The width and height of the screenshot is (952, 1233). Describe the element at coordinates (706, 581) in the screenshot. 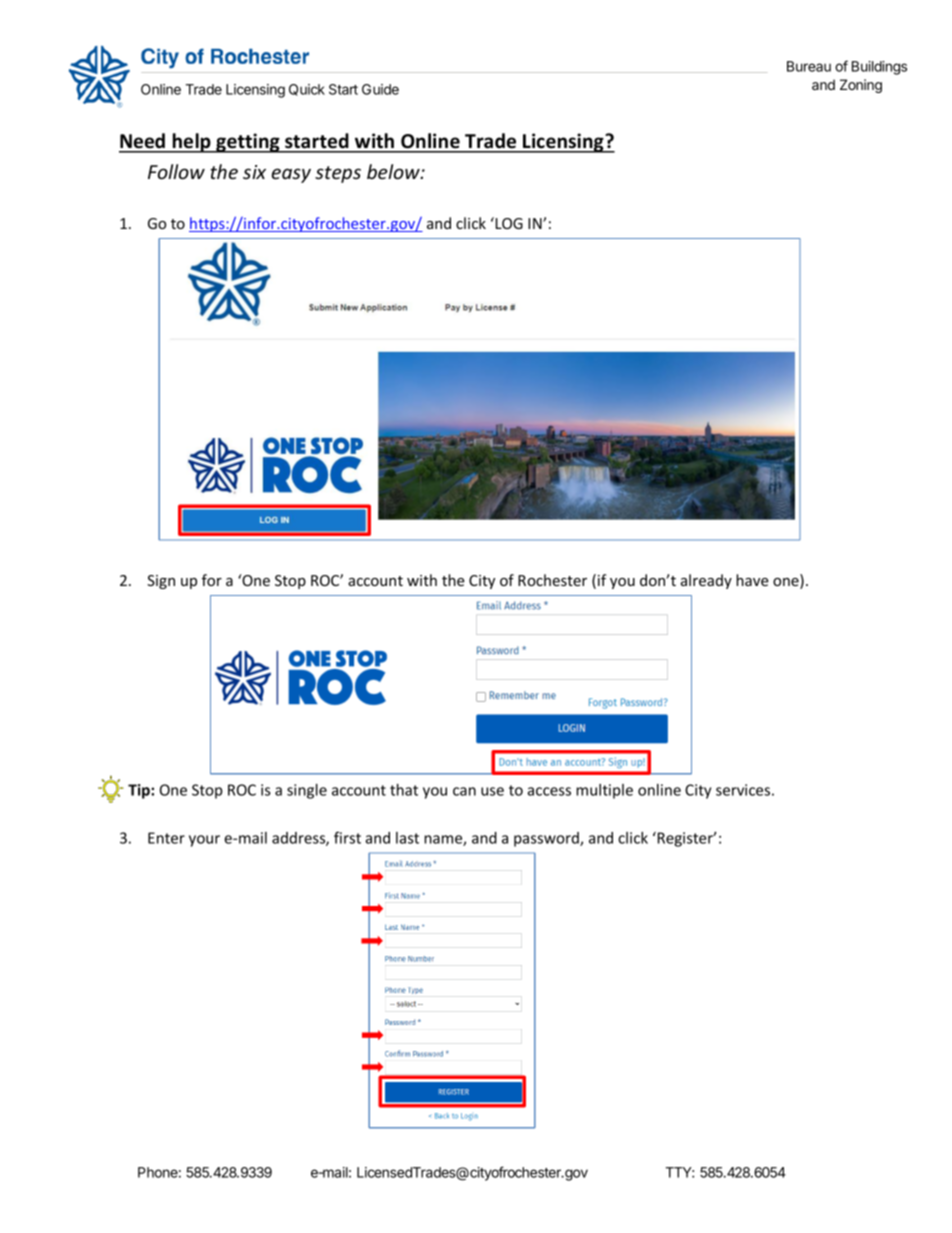

I see `already` at that location.
